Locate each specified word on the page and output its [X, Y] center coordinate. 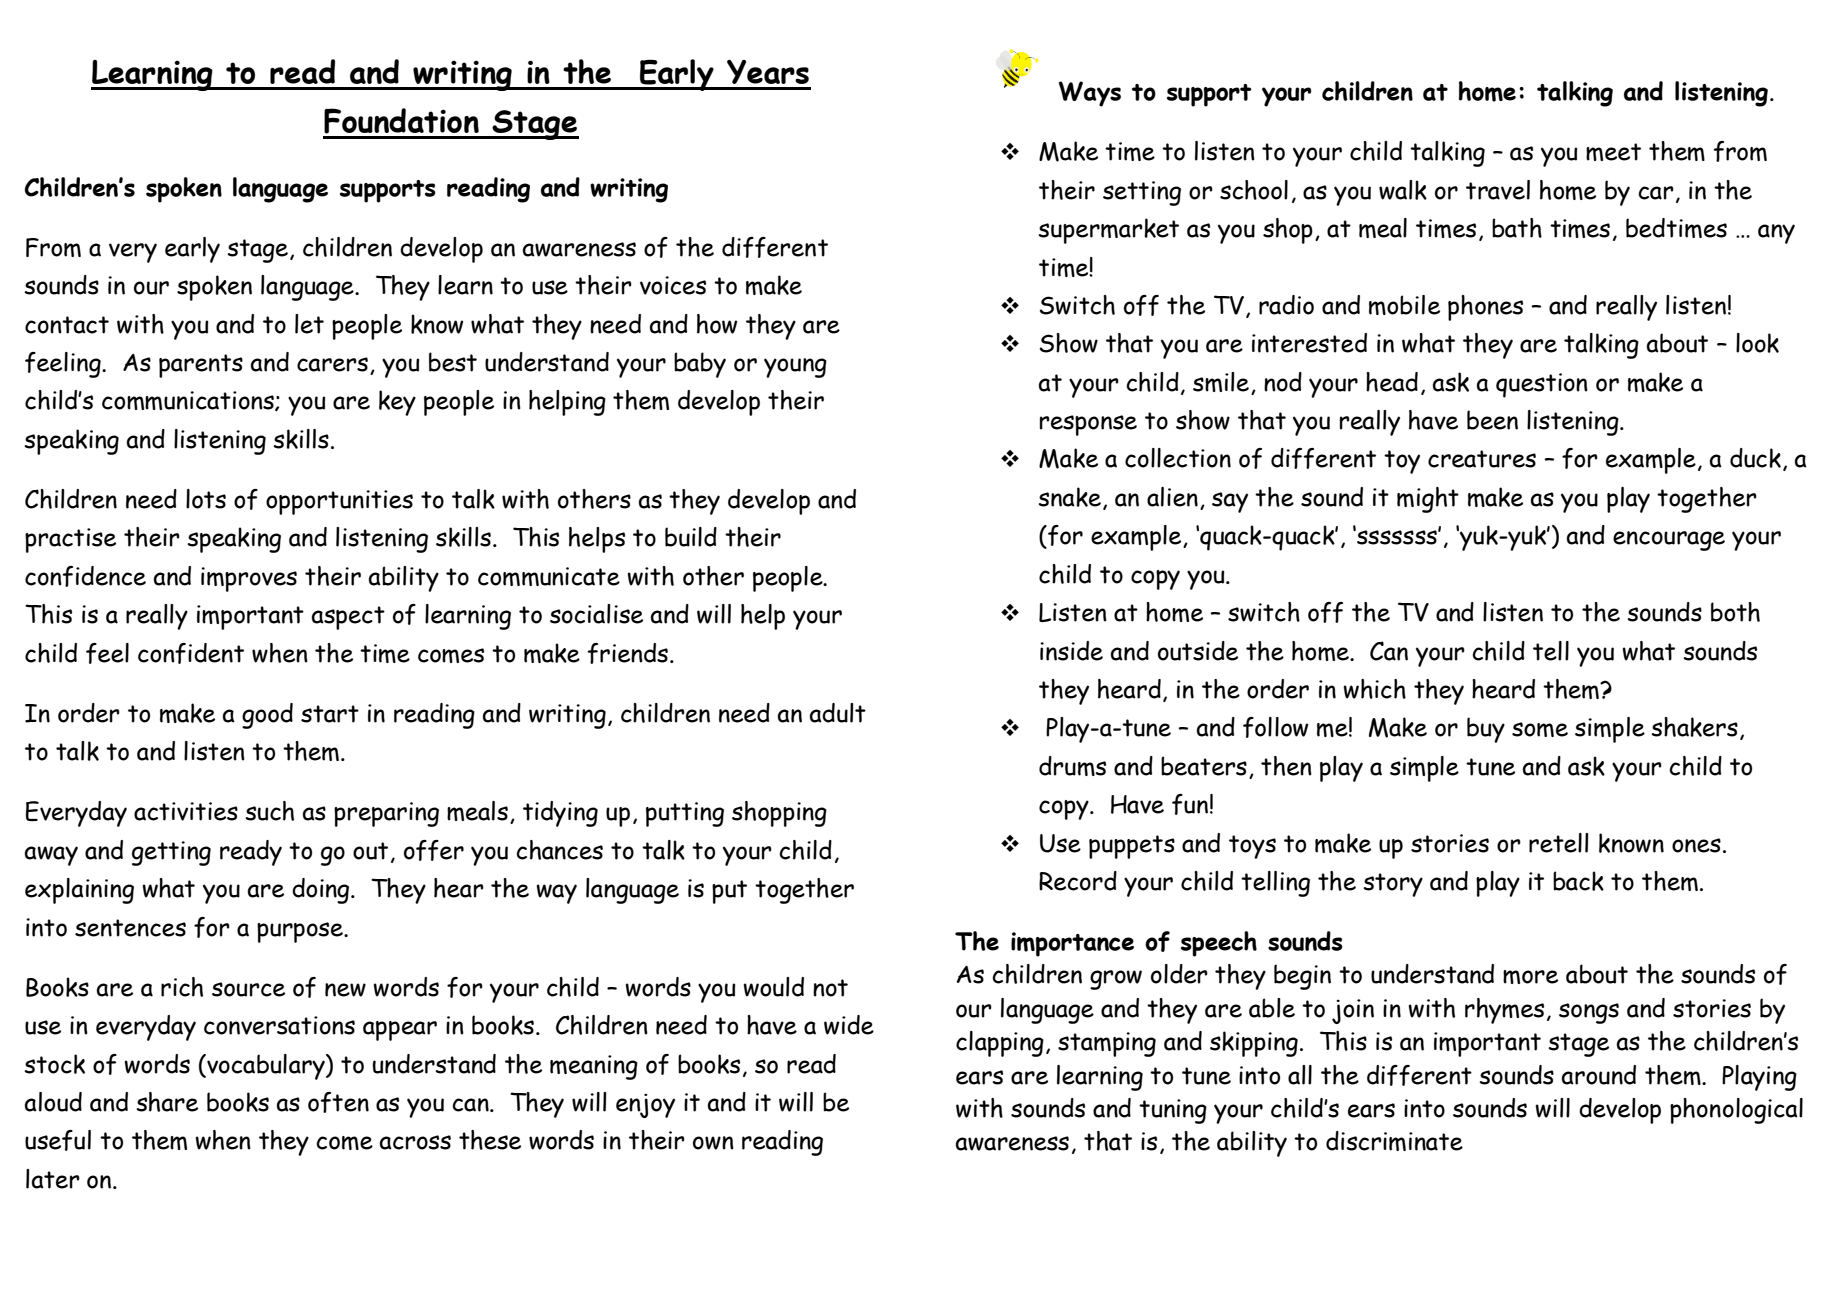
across [415, 1142]
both [1735, 612]
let [309, 324]
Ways [1090, 94]
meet [1613, 152]
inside [1071, 651]
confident [191, 653]
